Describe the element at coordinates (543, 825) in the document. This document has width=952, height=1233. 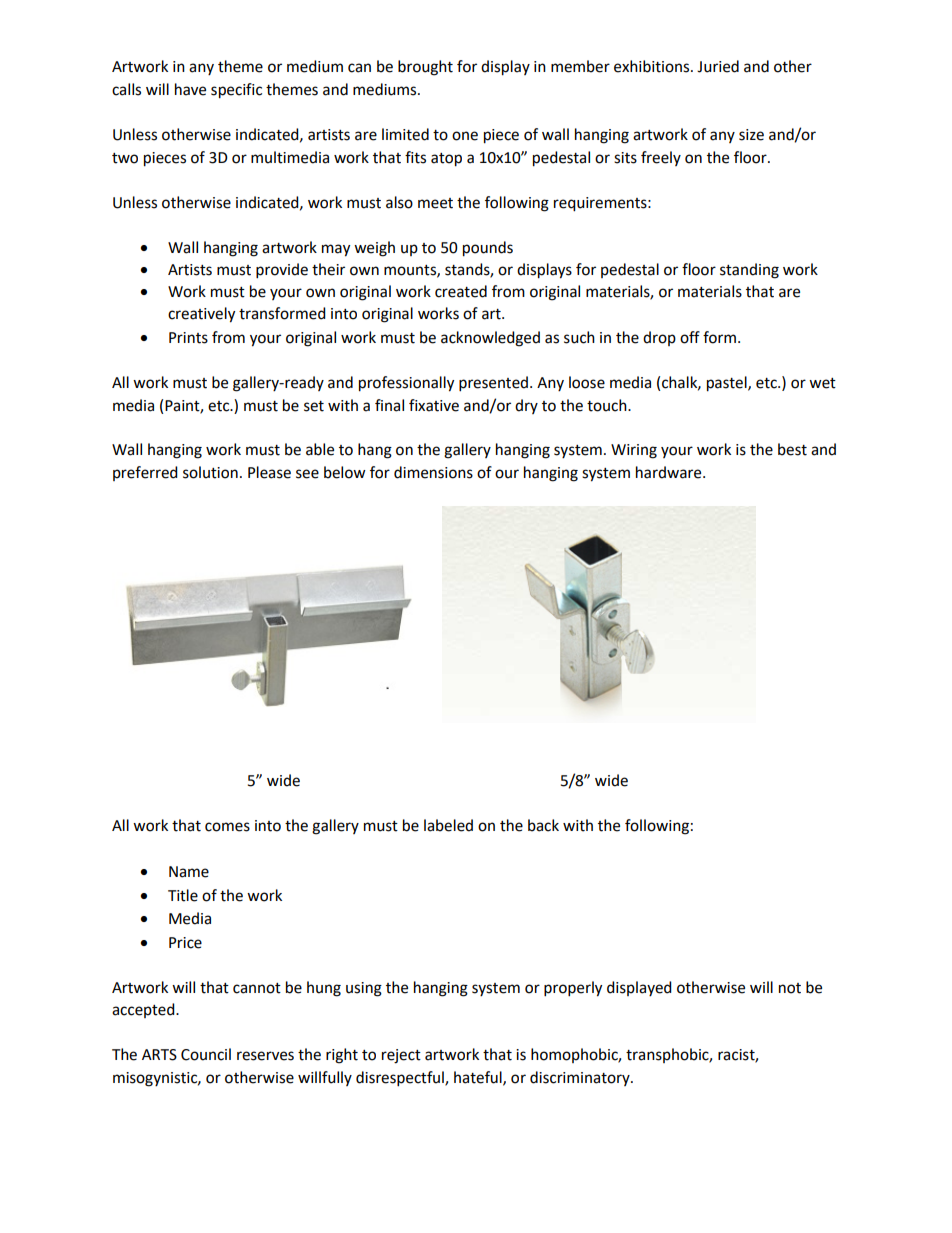
I see `back` at that location.
